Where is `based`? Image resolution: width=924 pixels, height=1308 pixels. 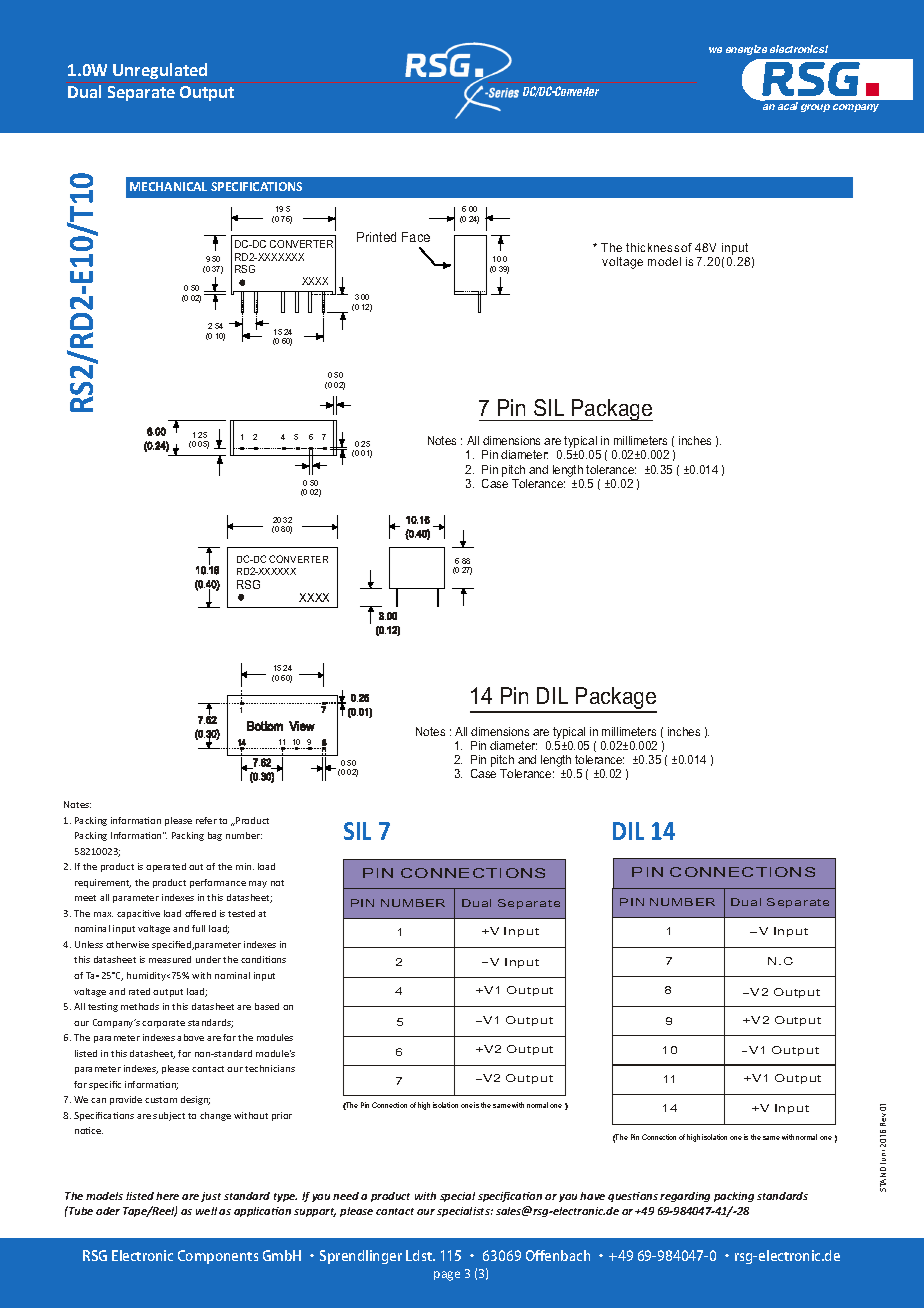 based is located at coordinates (267, 1006).
